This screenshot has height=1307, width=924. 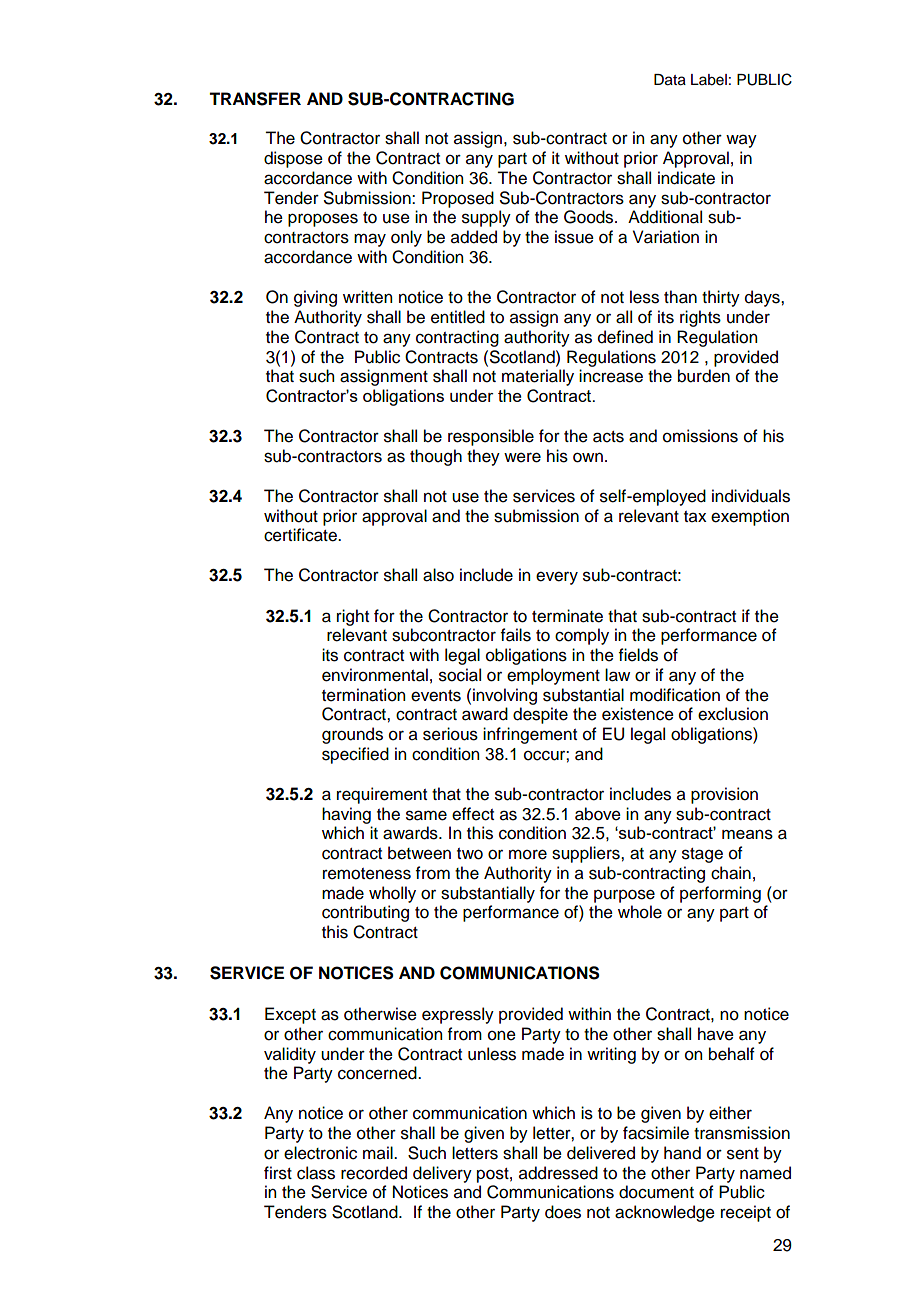 I want to click on materially, so click(x=538, y=377).
